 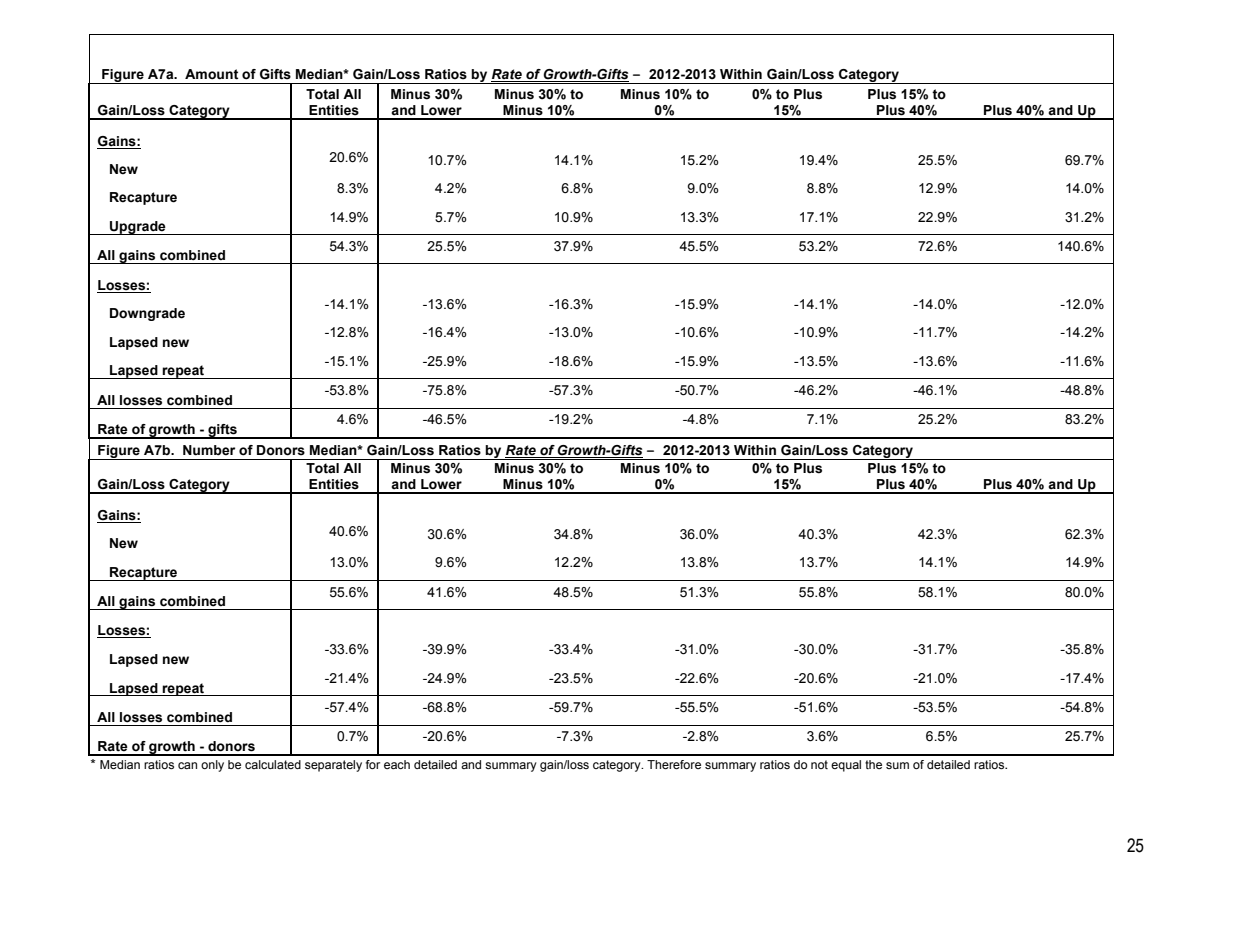 I want to click on not, so click(x=819, y=764).
